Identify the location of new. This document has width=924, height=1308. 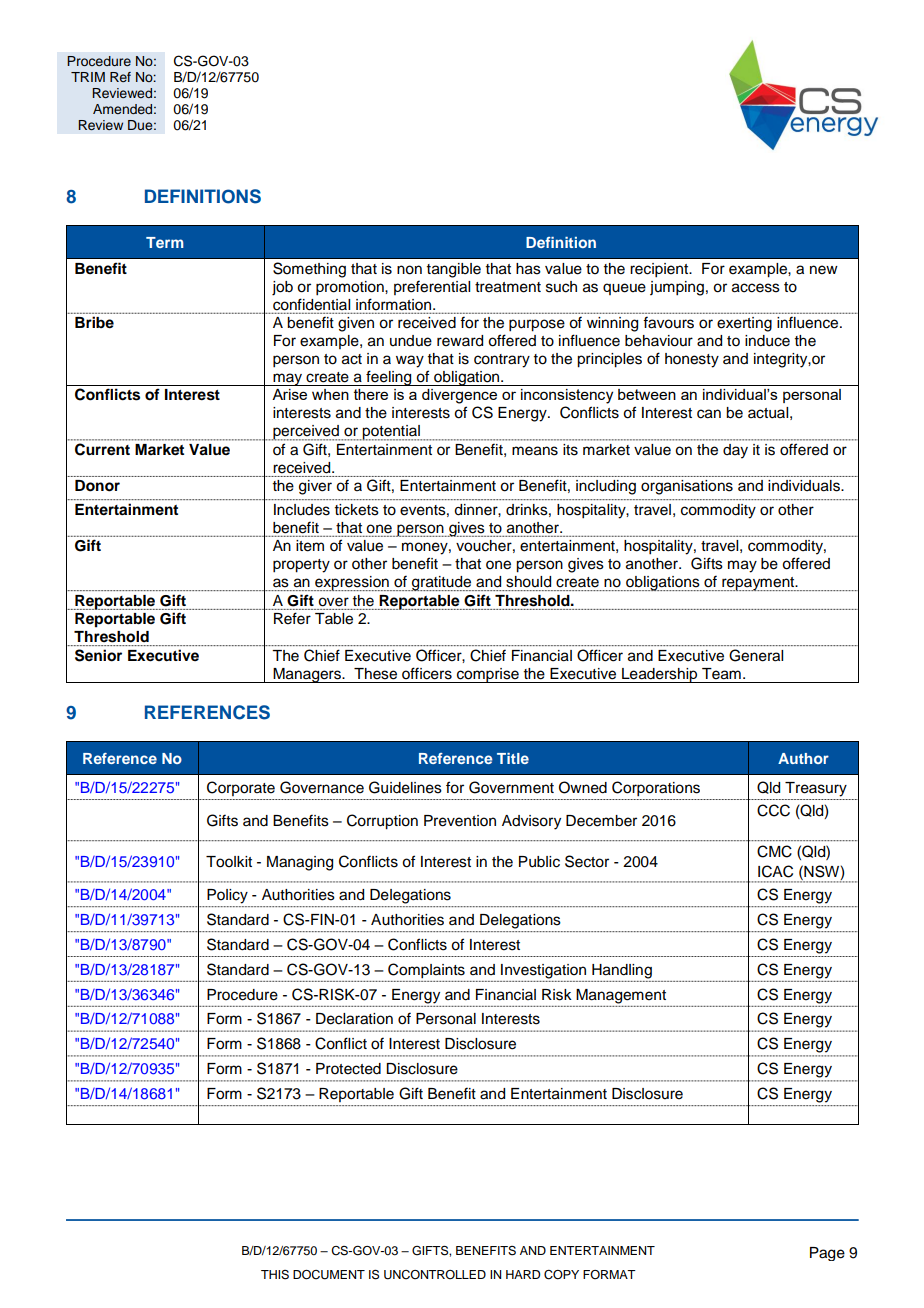
(824, 270).
